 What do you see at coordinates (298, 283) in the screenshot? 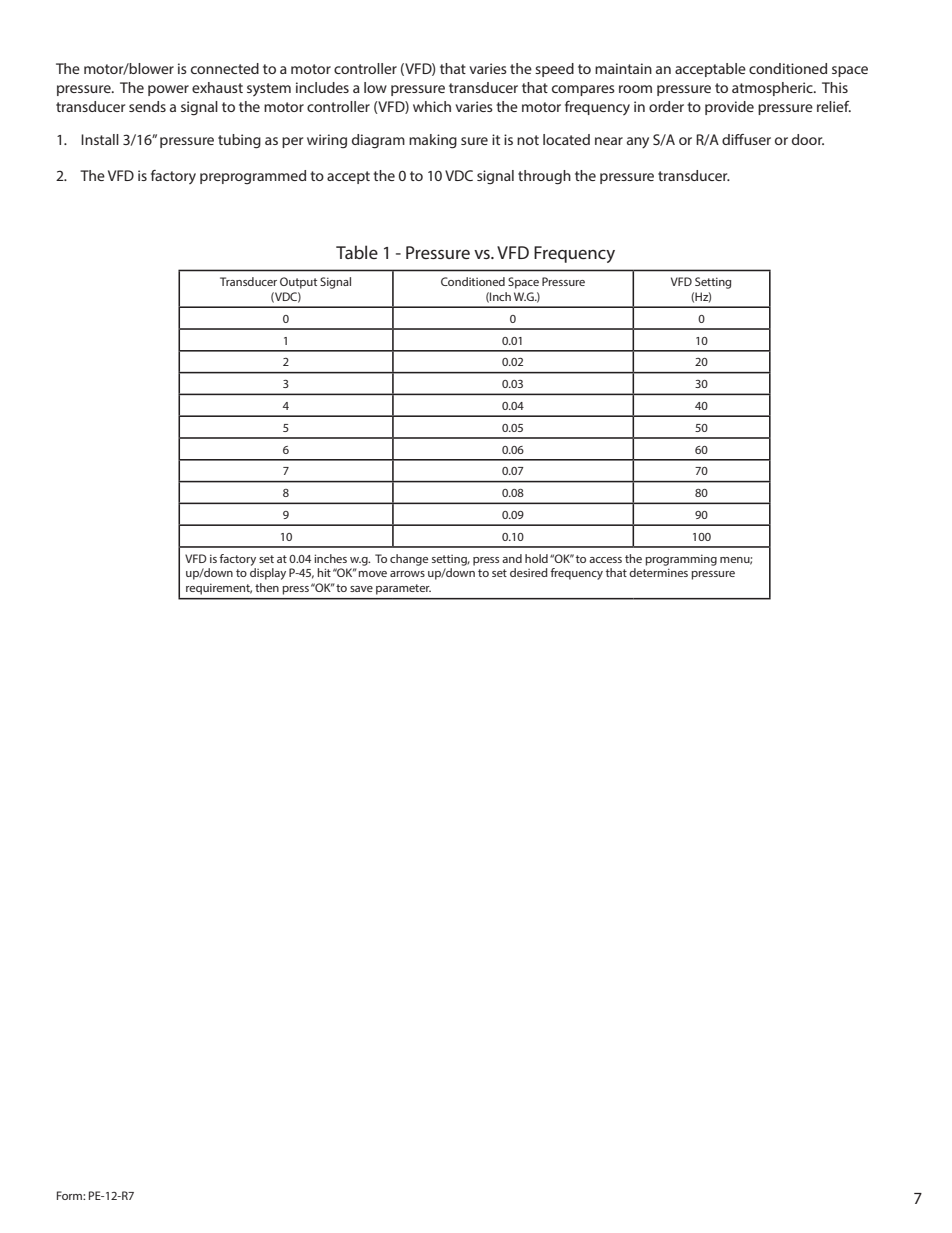
I see `Output` at bounding box center [298, 283].
